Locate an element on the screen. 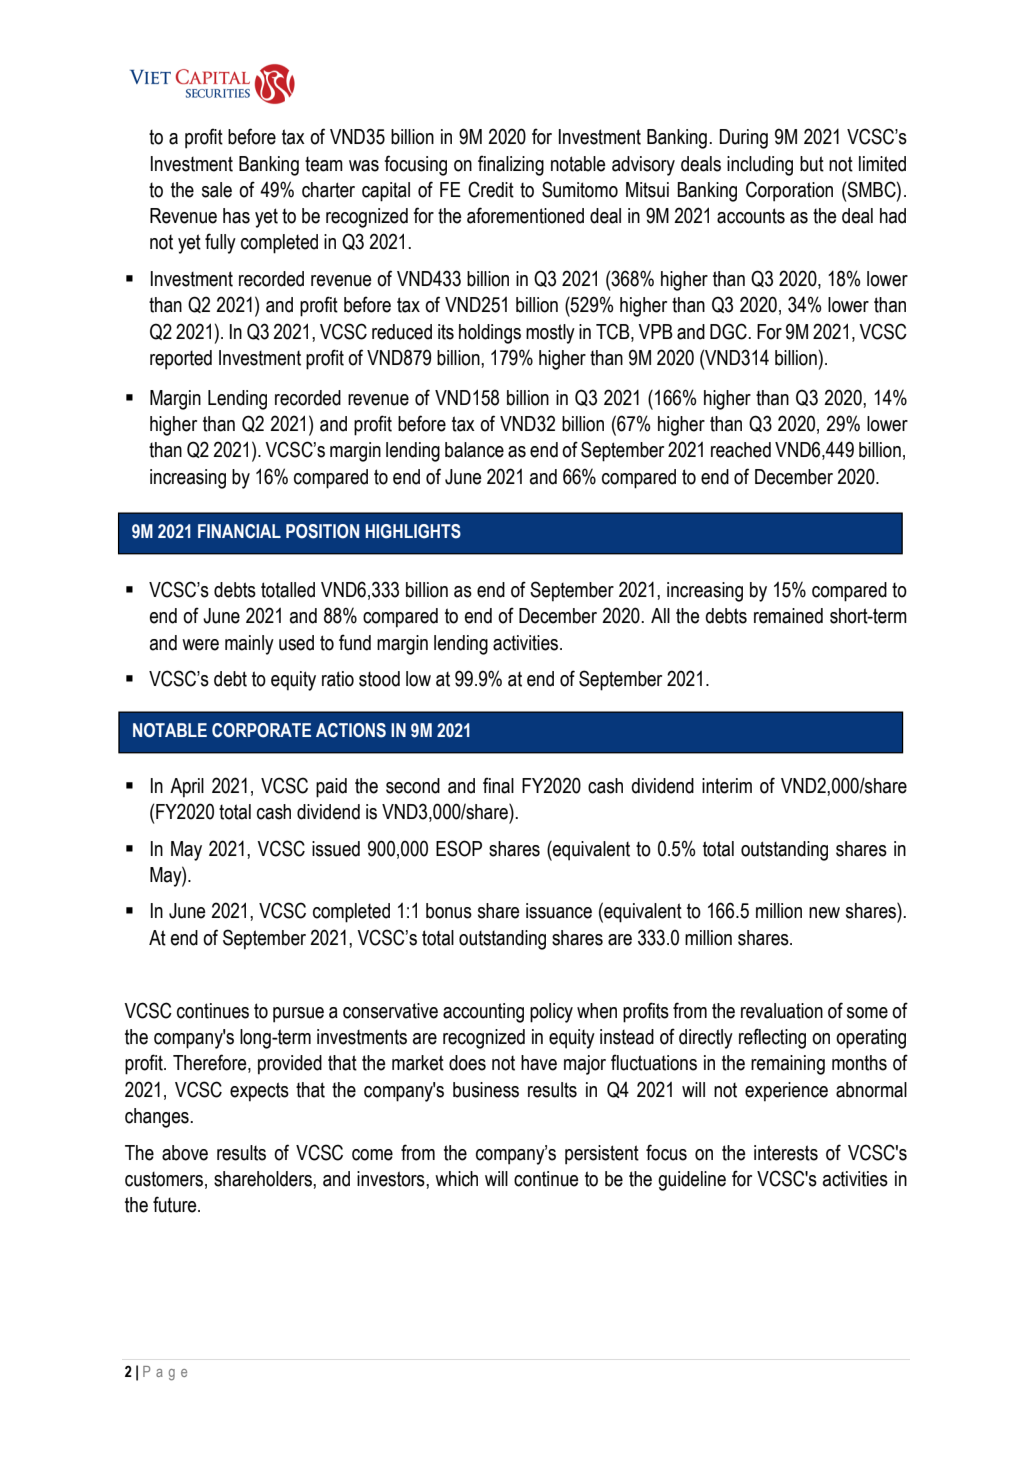  which is located at coordinates (456, 1179).
